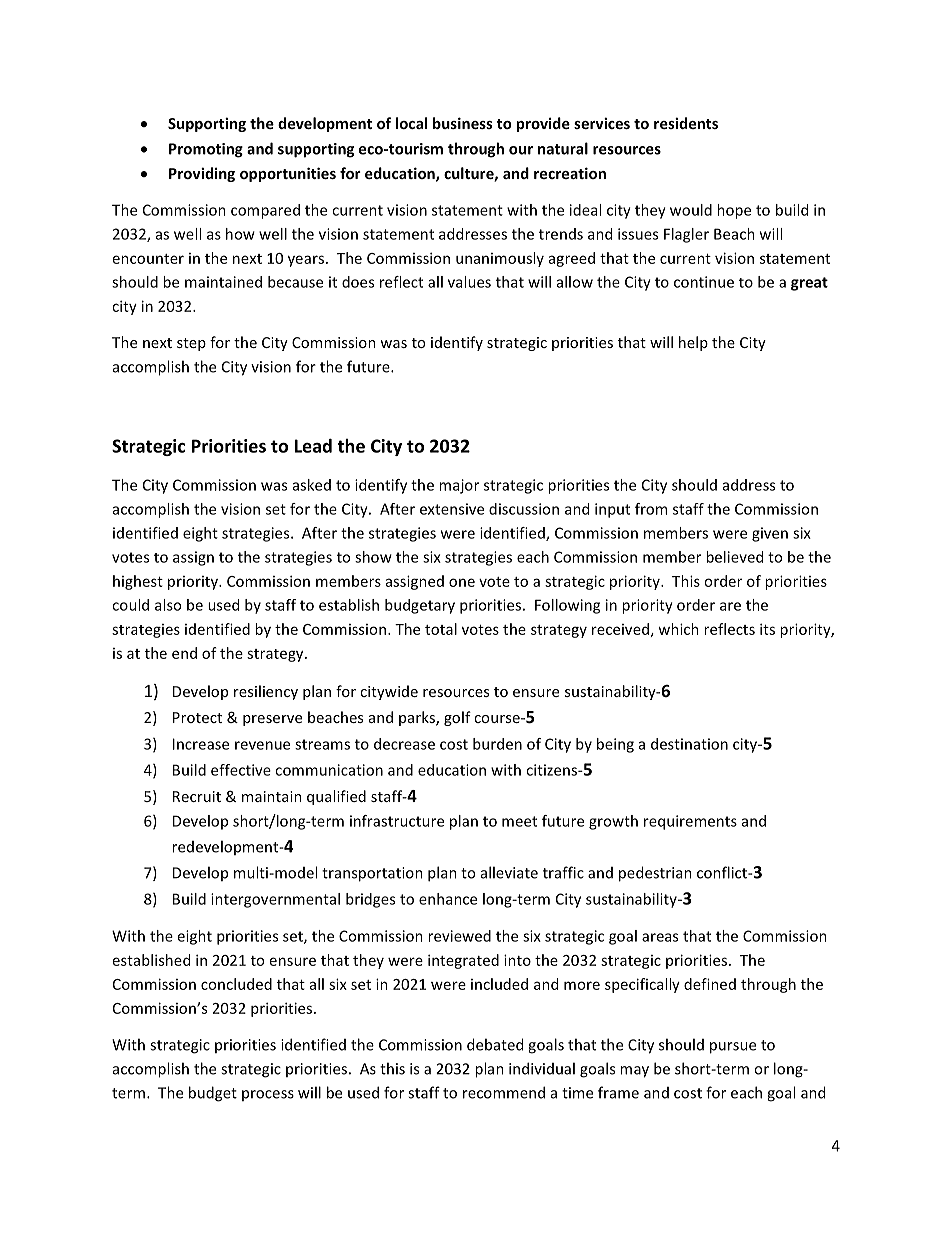 The width and height of the image is (952, 1233). Describe the element at coordinates (463, 123) in the image. I see `business` at that location.
